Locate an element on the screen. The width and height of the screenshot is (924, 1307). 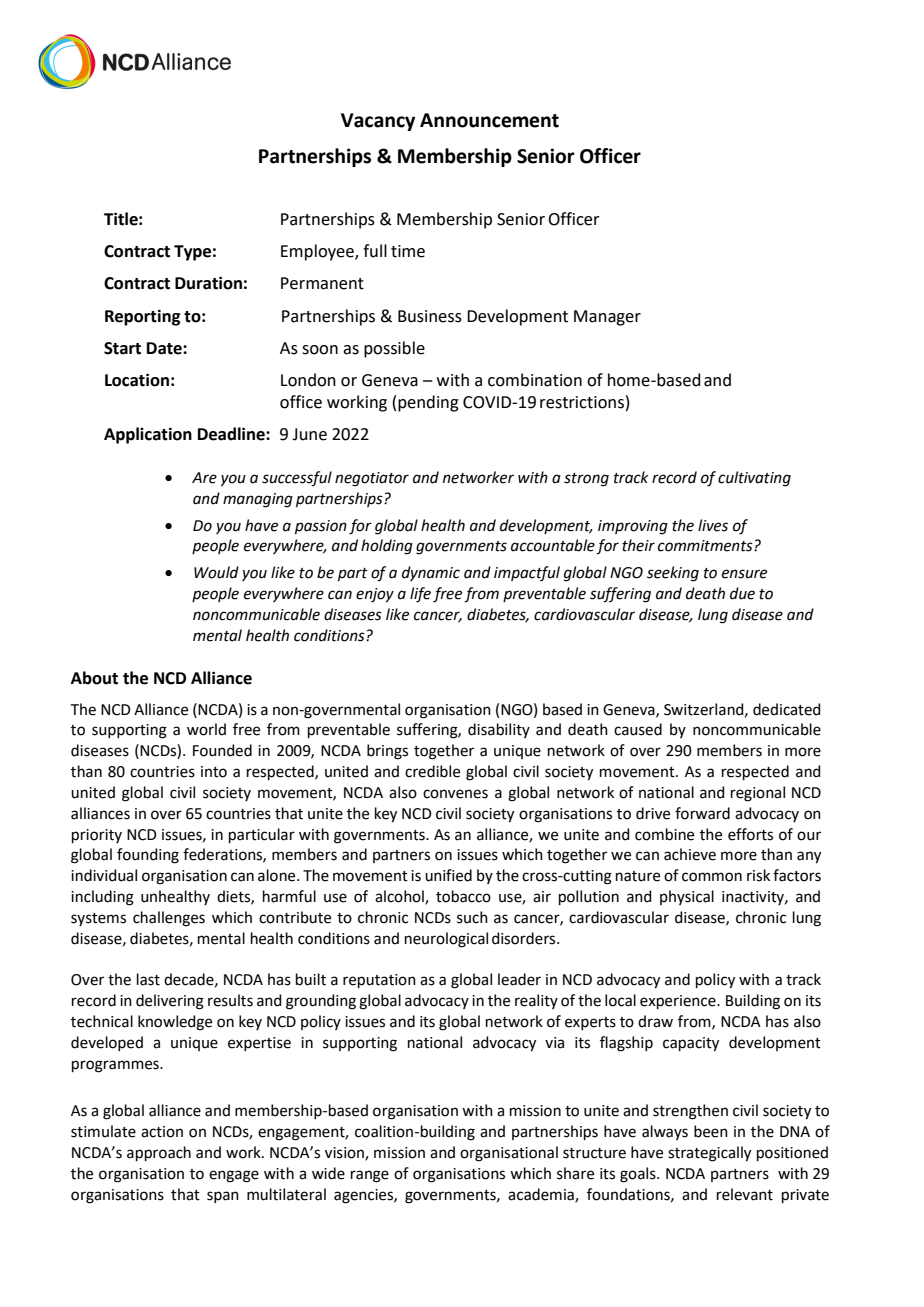
Announcement is located at coordinates (489, 120).
